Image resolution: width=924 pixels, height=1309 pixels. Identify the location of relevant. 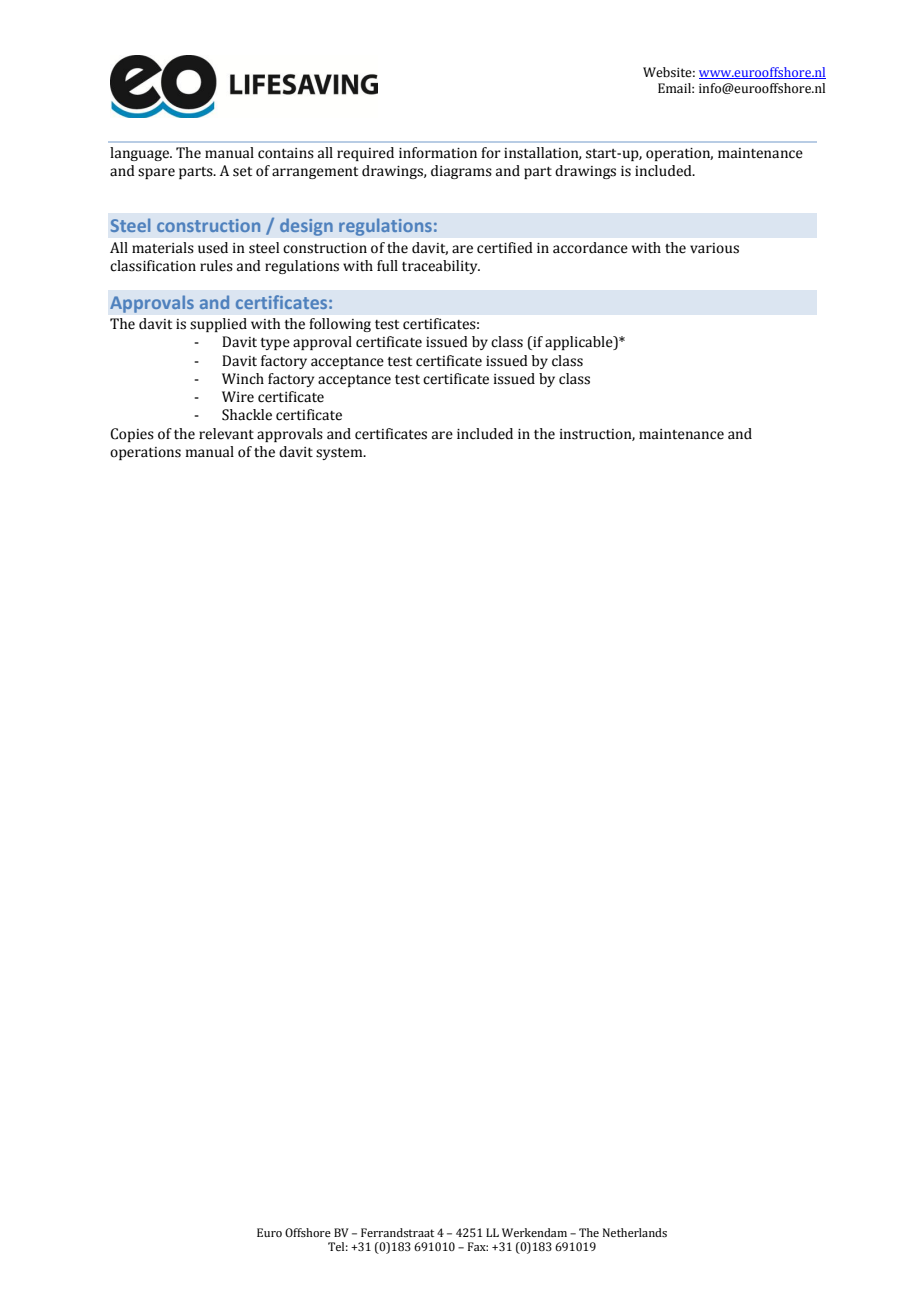
(226, 434).
